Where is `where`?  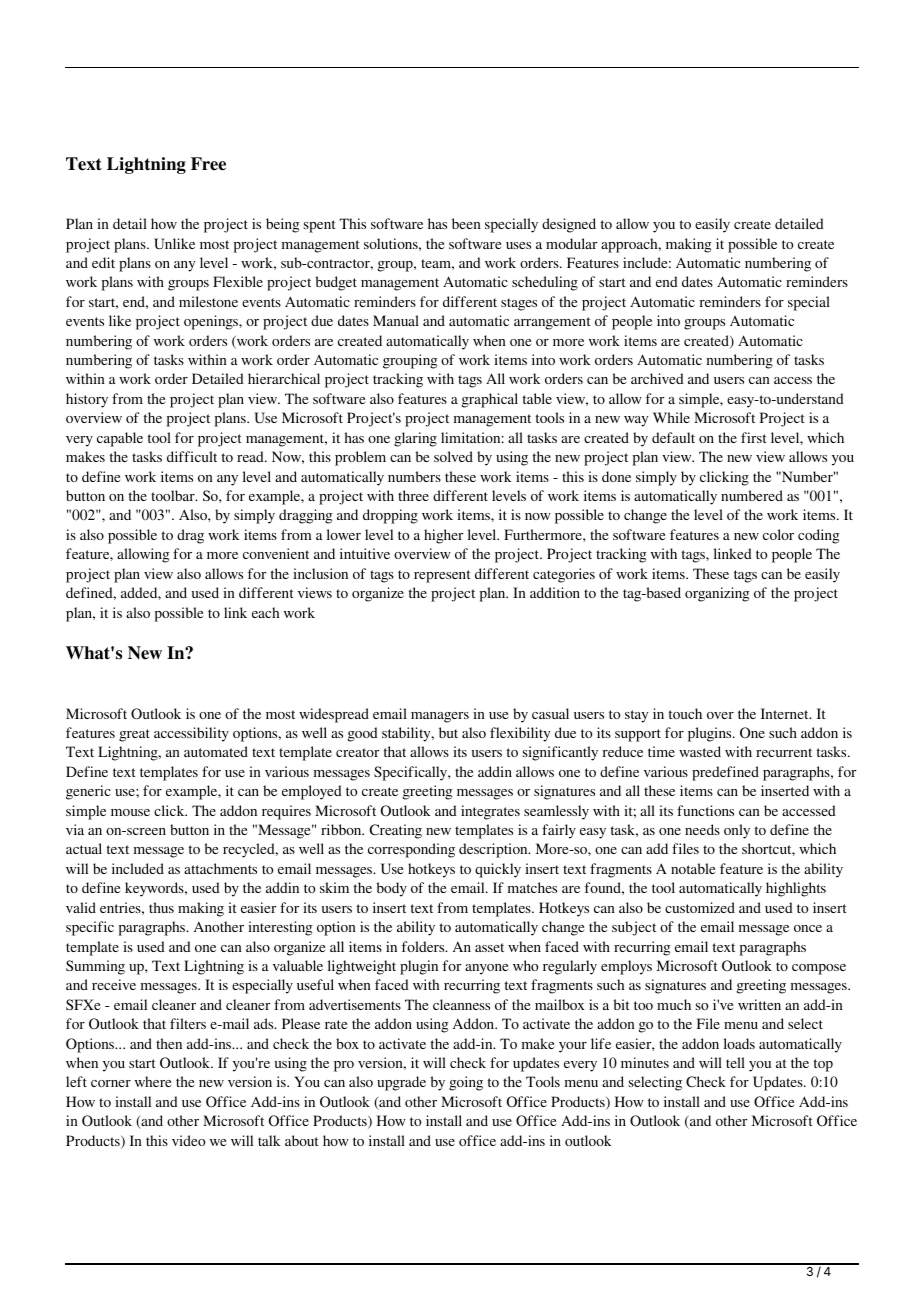 where is located at coordinates (153, 1081).
